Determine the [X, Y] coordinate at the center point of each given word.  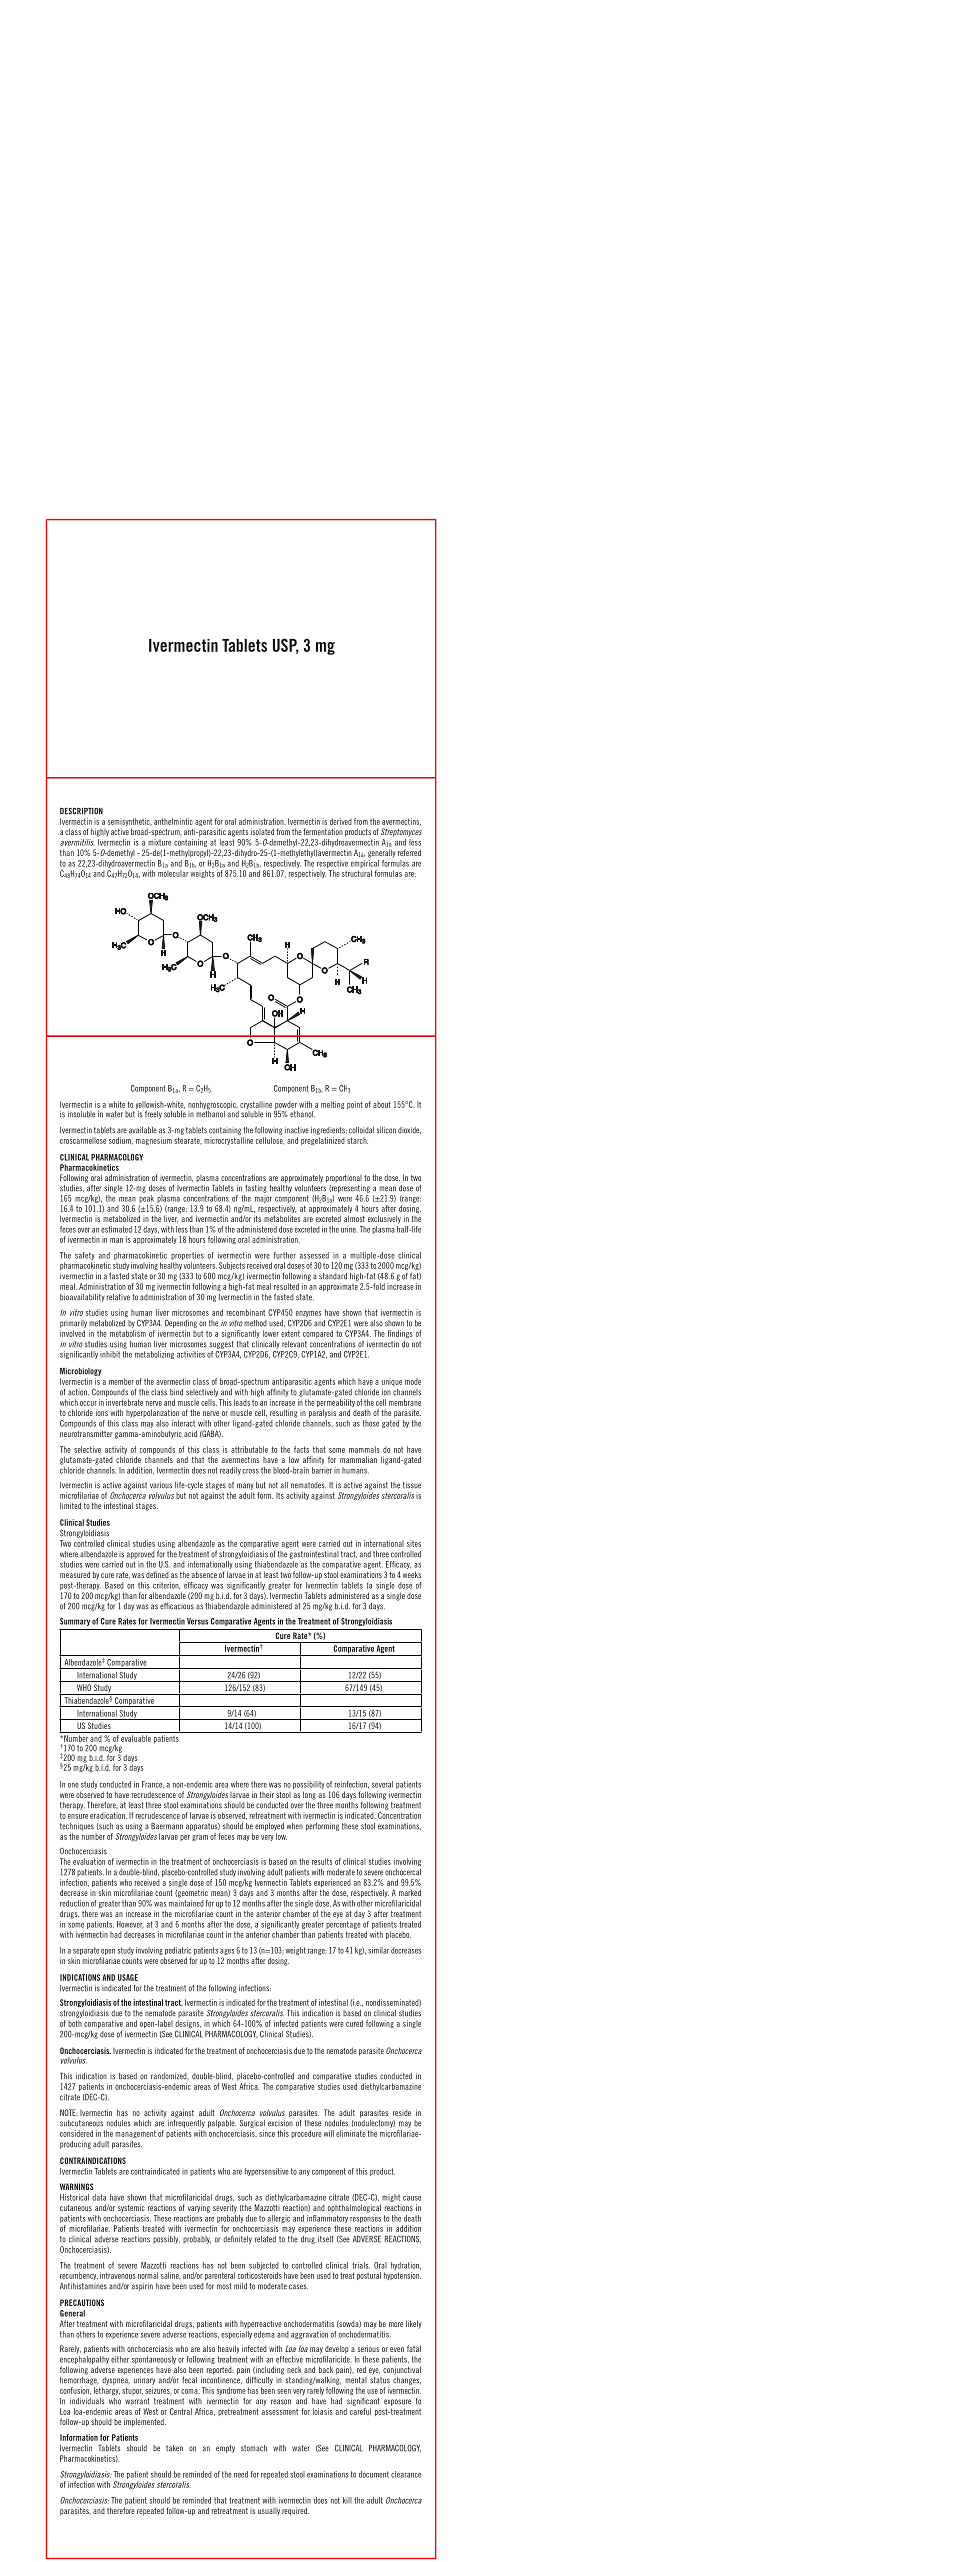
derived [341, 821]
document [374, 2474]
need [241, 2474]
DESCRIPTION [81, 811]
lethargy [107, 2391]
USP [286, 646]
